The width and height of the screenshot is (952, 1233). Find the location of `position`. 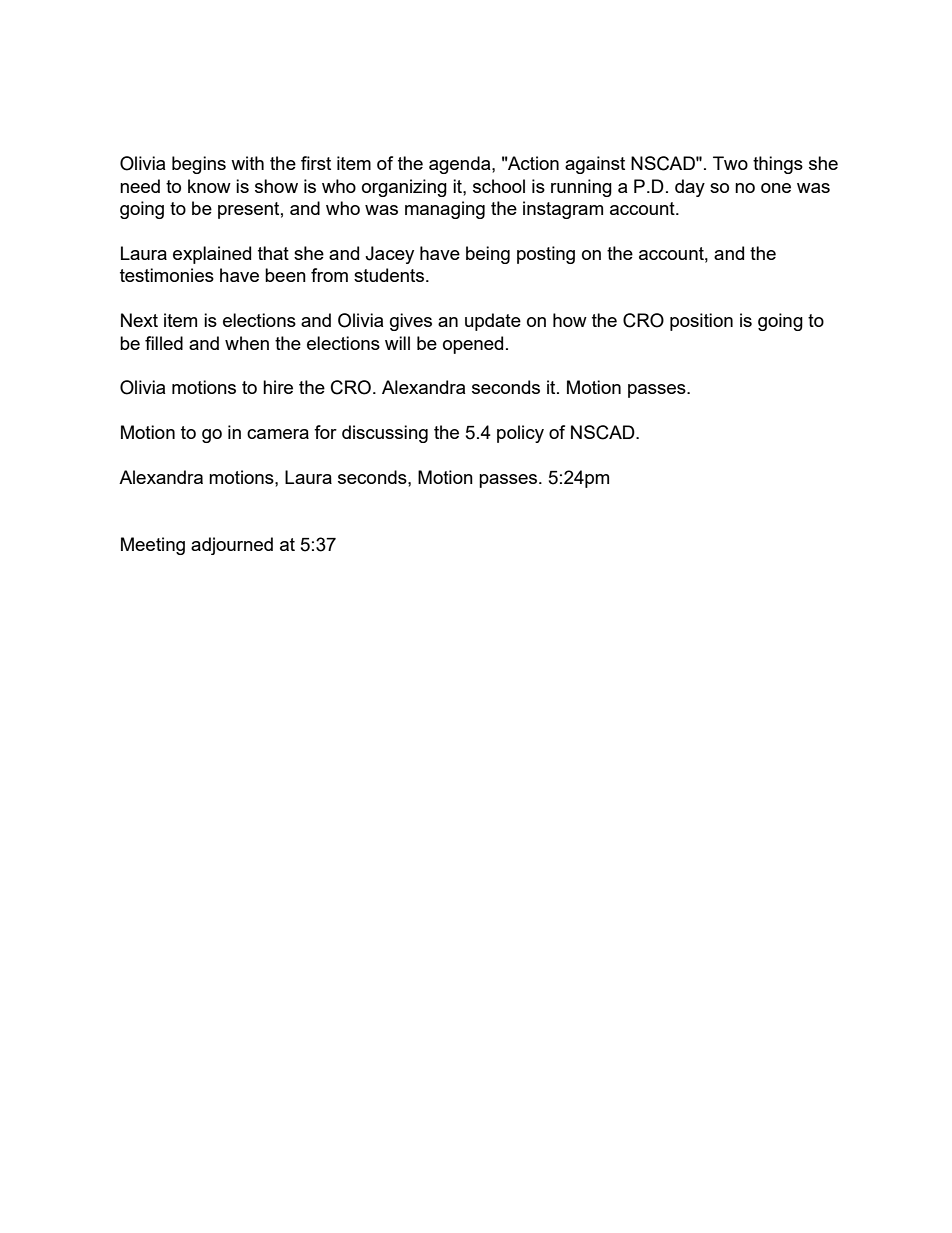

position is located at coordinates (701, 322).
